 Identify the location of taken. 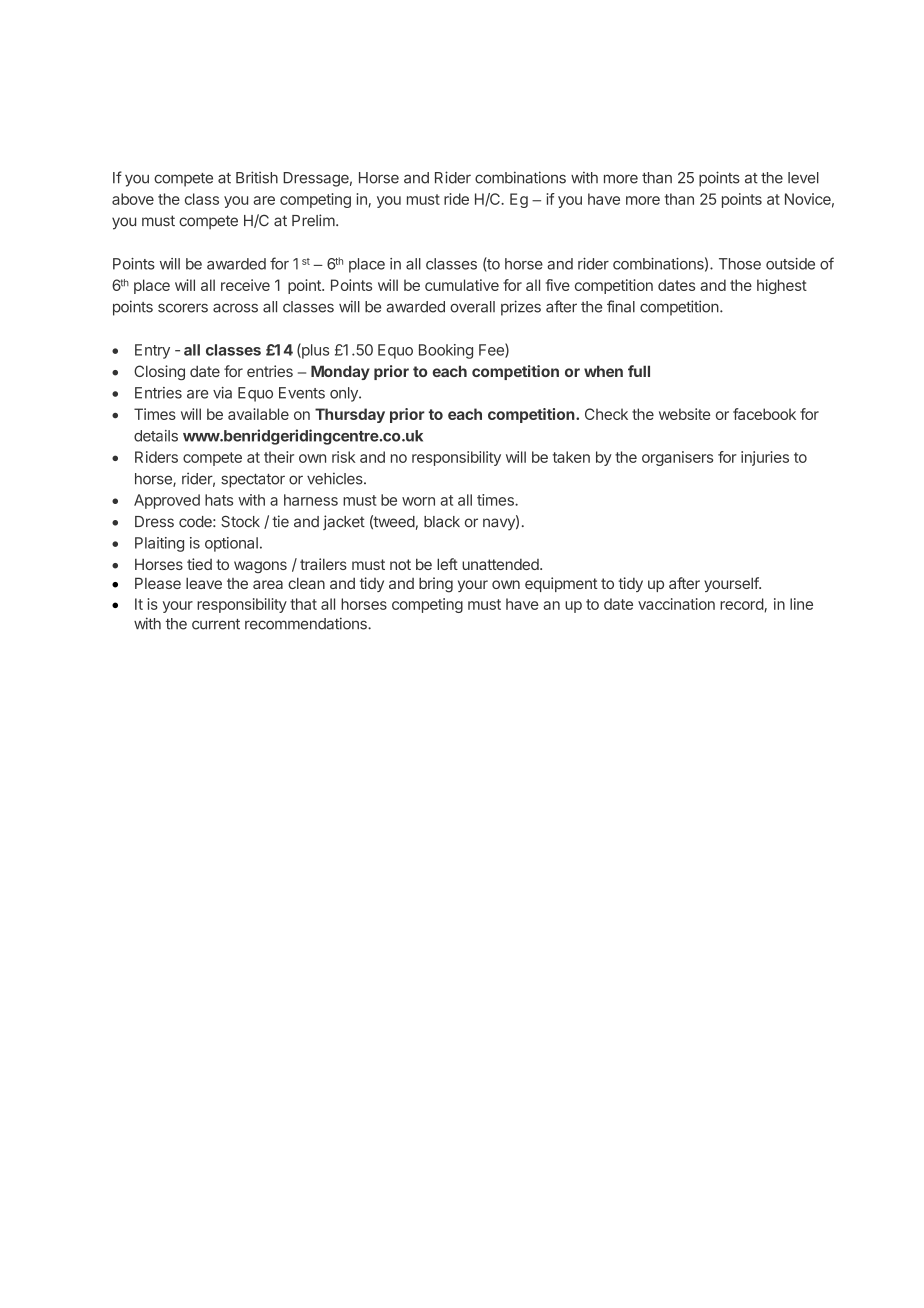
(571, 457).
